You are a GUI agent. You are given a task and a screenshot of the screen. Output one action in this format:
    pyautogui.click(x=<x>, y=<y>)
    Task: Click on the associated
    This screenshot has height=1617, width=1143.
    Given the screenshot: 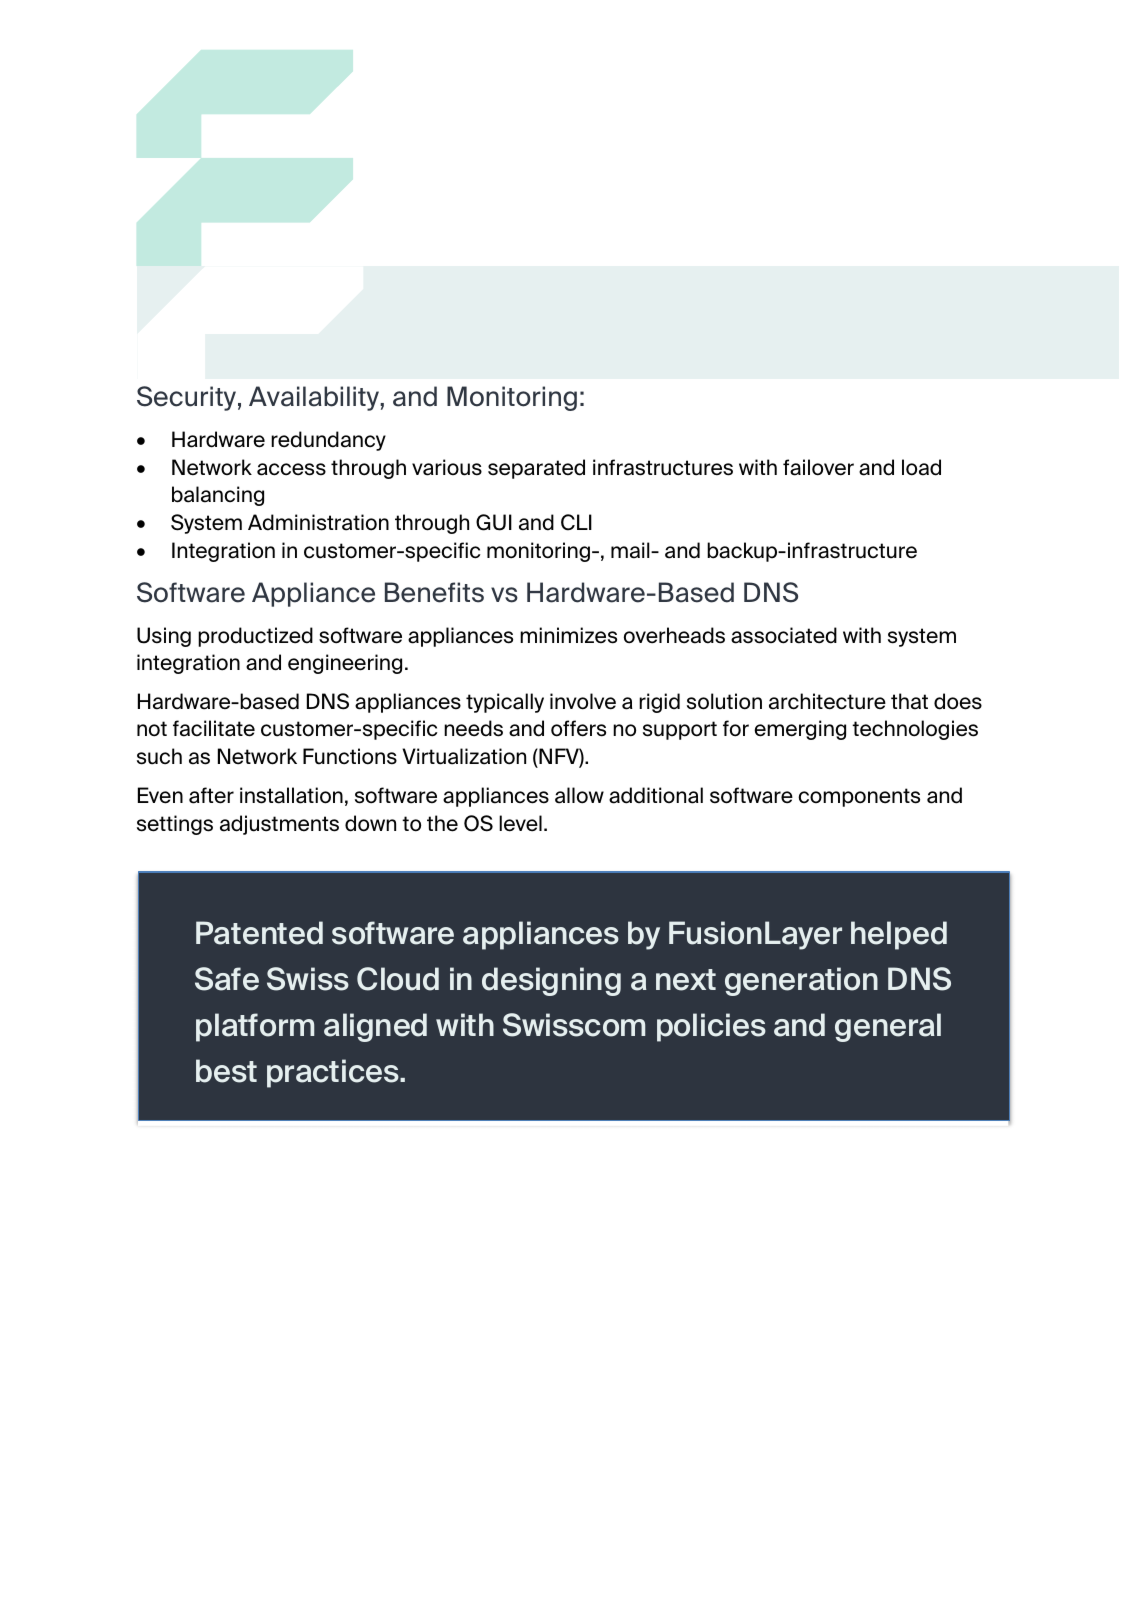 What is the action you would take?
    pyautogui.click(x=784, y=635)
